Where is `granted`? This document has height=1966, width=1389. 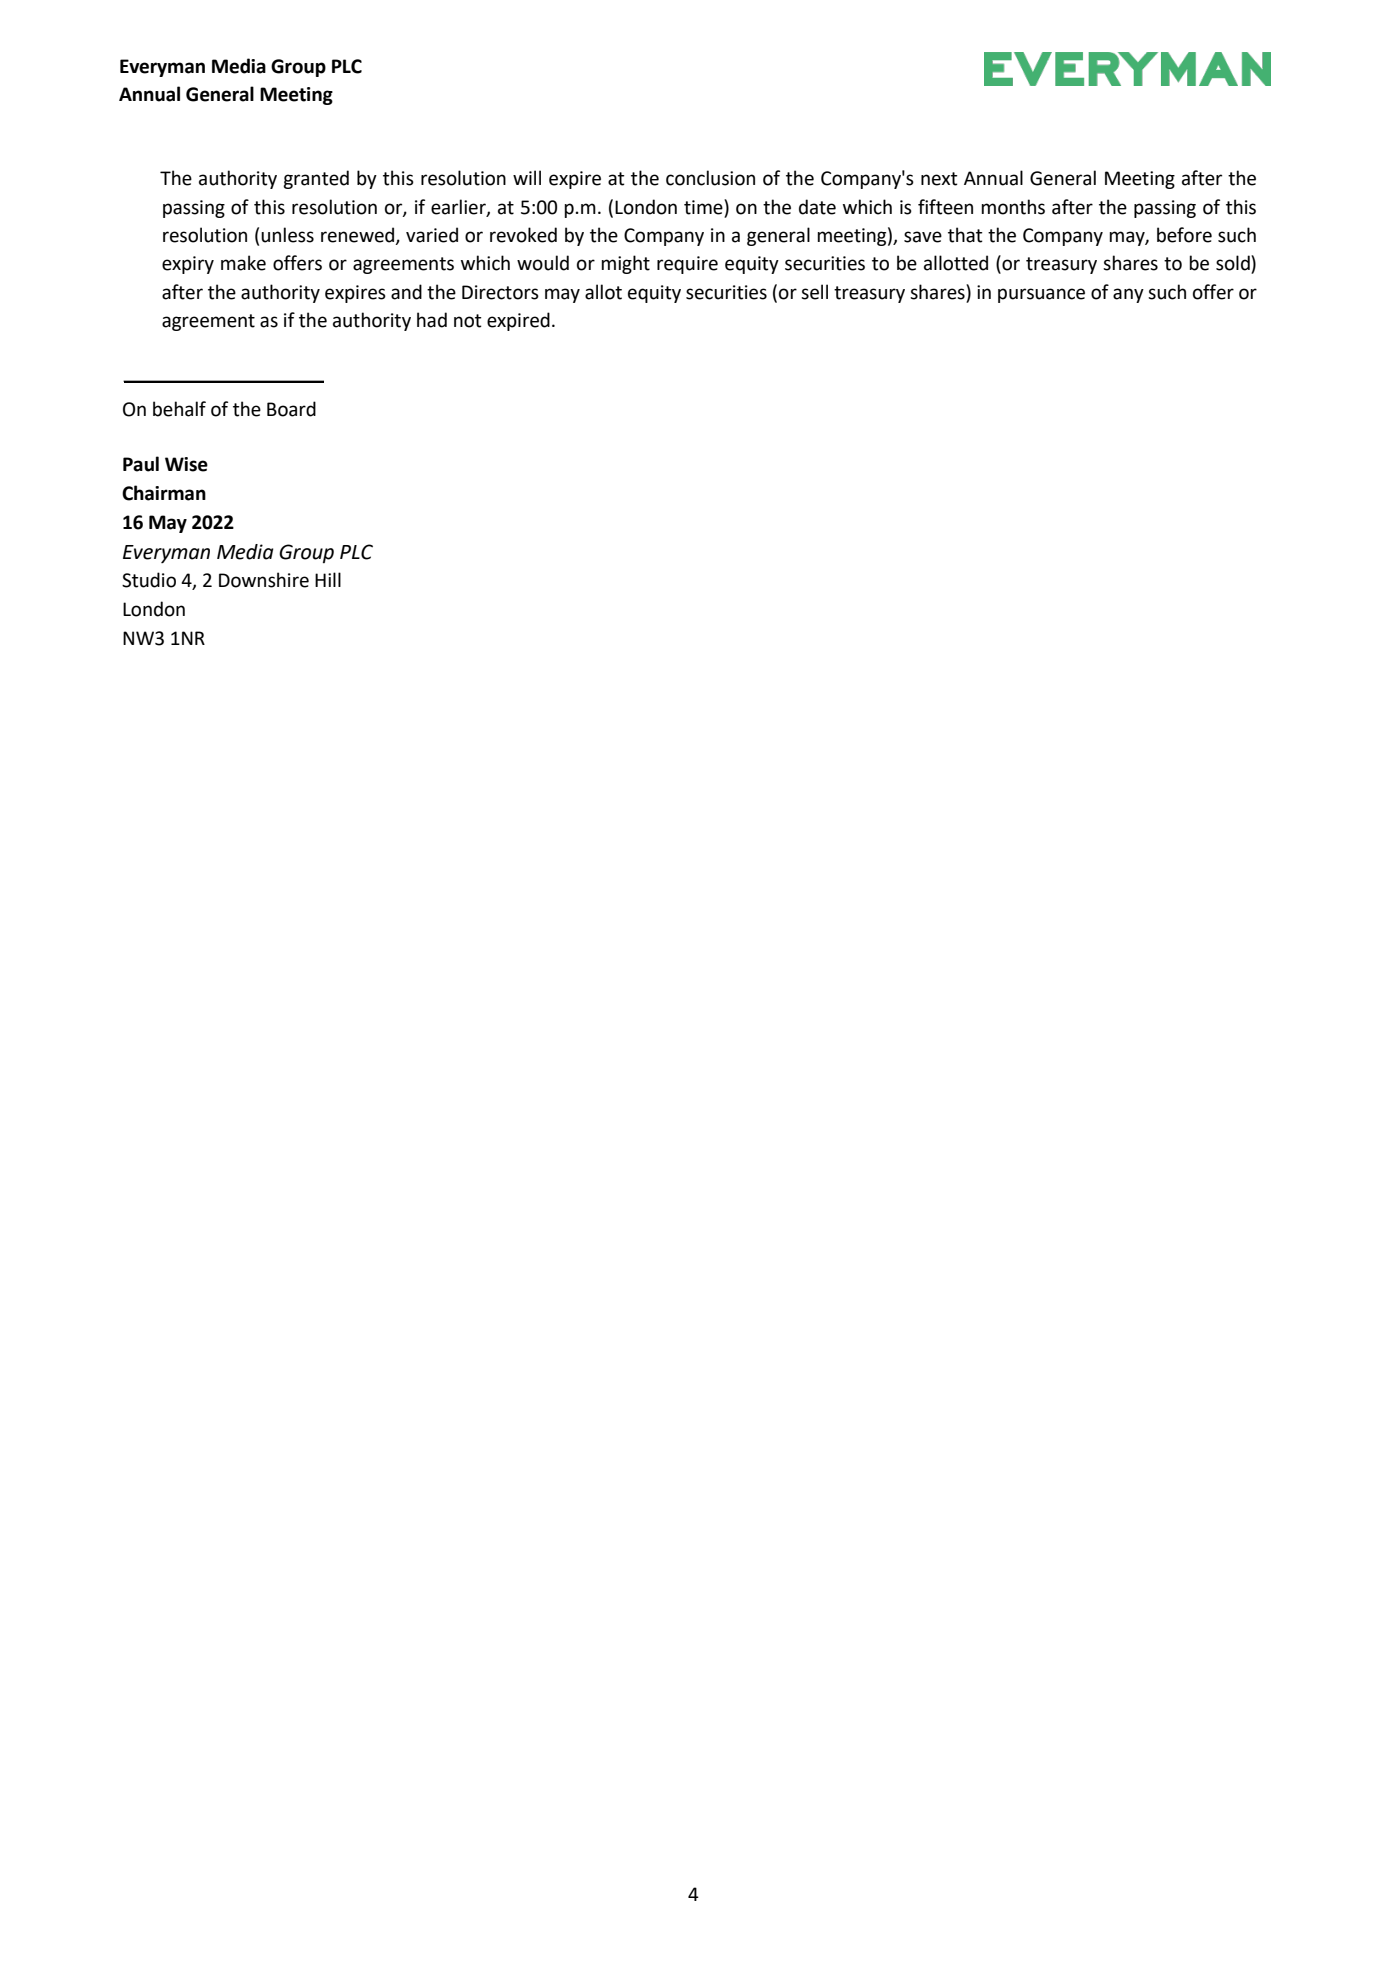
granted is located at coordinates (316, 179).
